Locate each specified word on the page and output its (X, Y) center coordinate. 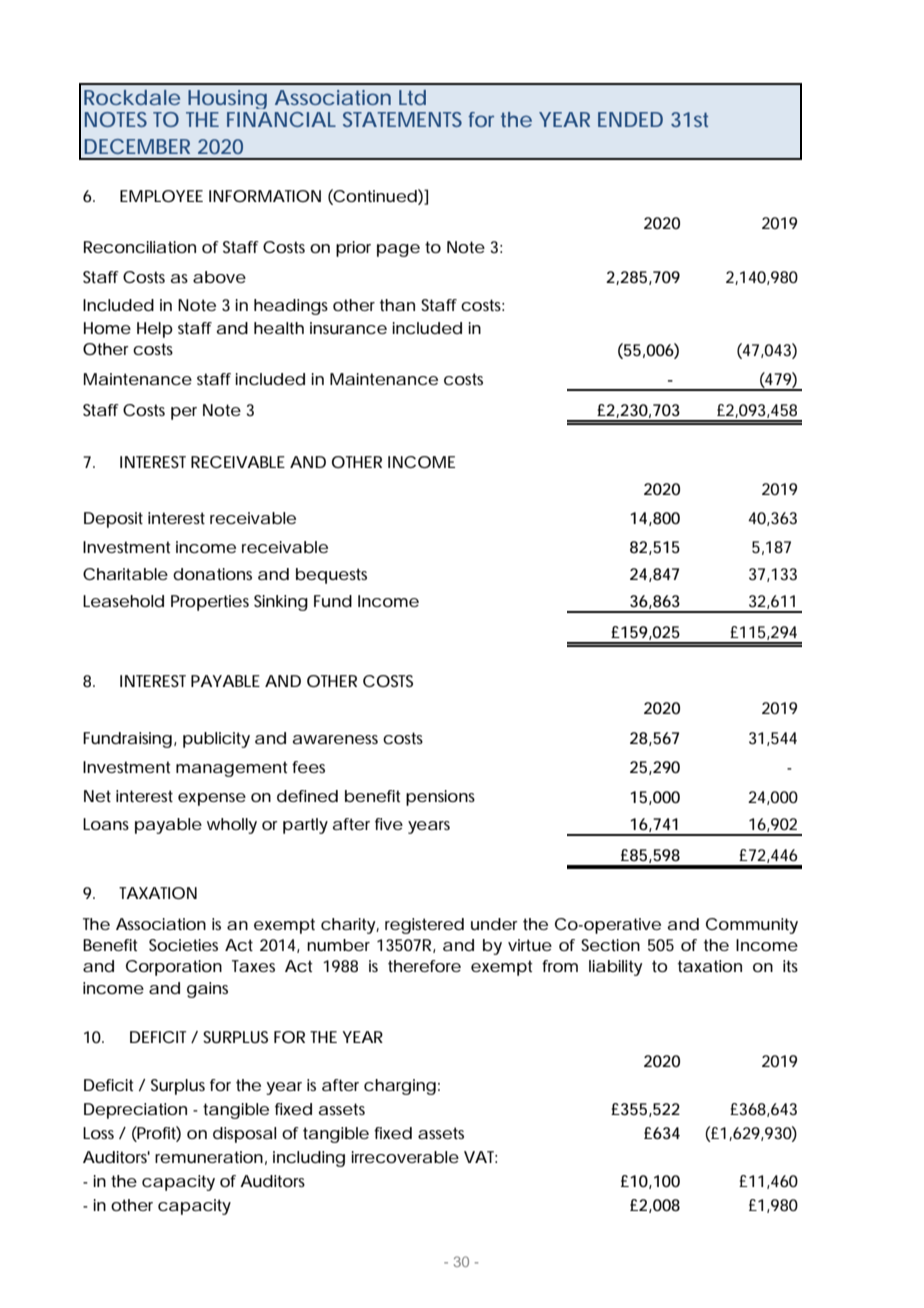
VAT (480, 1157)
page (398, 250)
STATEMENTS (402, 119)
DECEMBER (137, 146)
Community (752, 926)
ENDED (630, 119)
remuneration (209, 1157)
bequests (331, 576)
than (397, 305)
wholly (232, 826)
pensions (440, 798)
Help (155, 330)
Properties (210, 603)
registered (424, 926)
